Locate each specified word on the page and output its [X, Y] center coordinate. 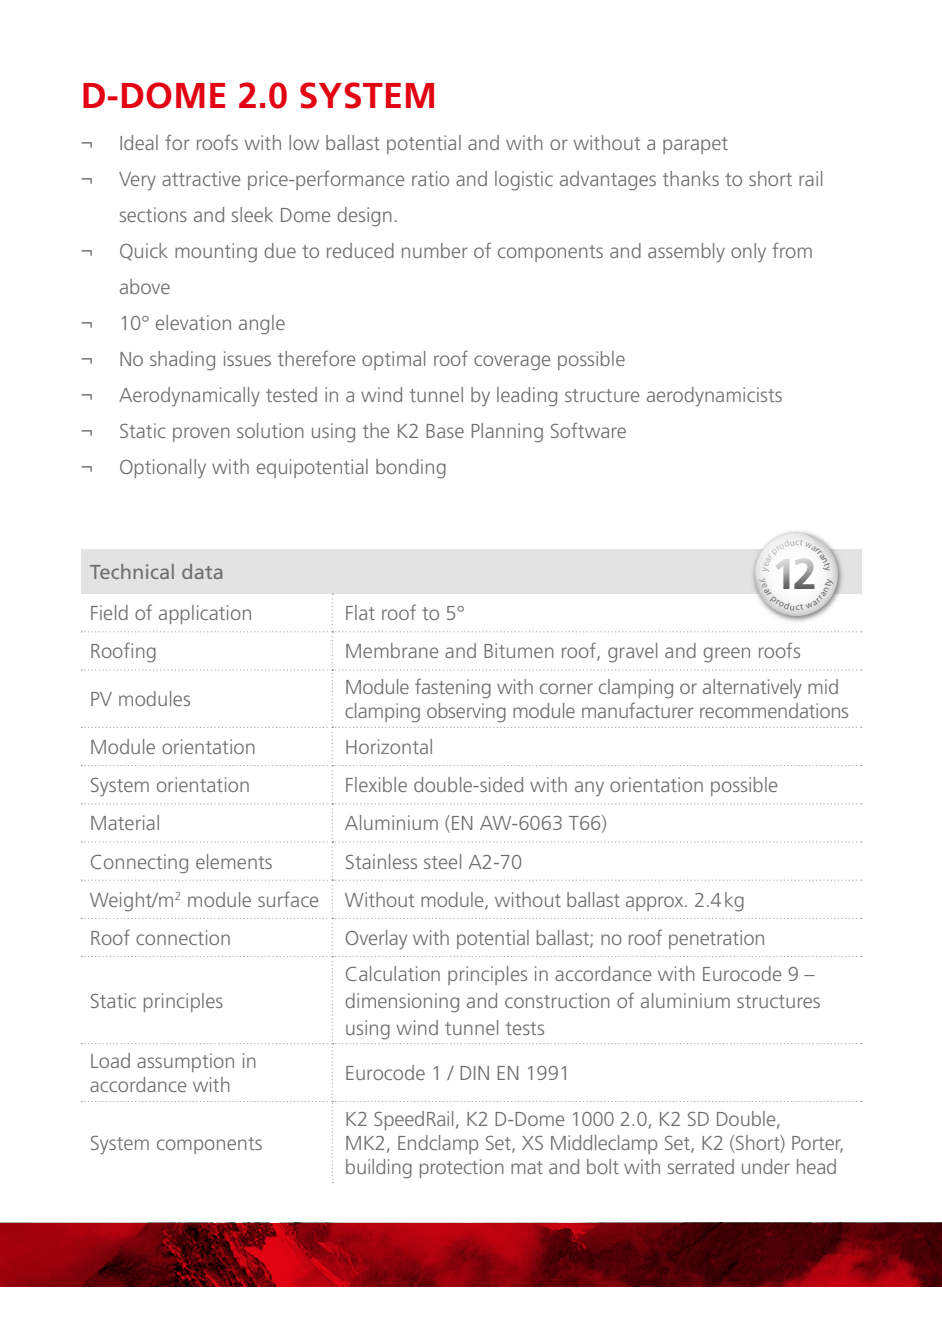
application [205, 614]
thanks [691, 178]
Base [445, 431]
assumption [185, 1062]
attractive [201, 178]
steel [442, 861]
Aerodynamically [189, 397]
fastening [453, 688]
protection [462, 1168]
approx [656, 903]
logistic [524, 181]
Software [588, 430]
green [726, 655]
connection [183, 937]
